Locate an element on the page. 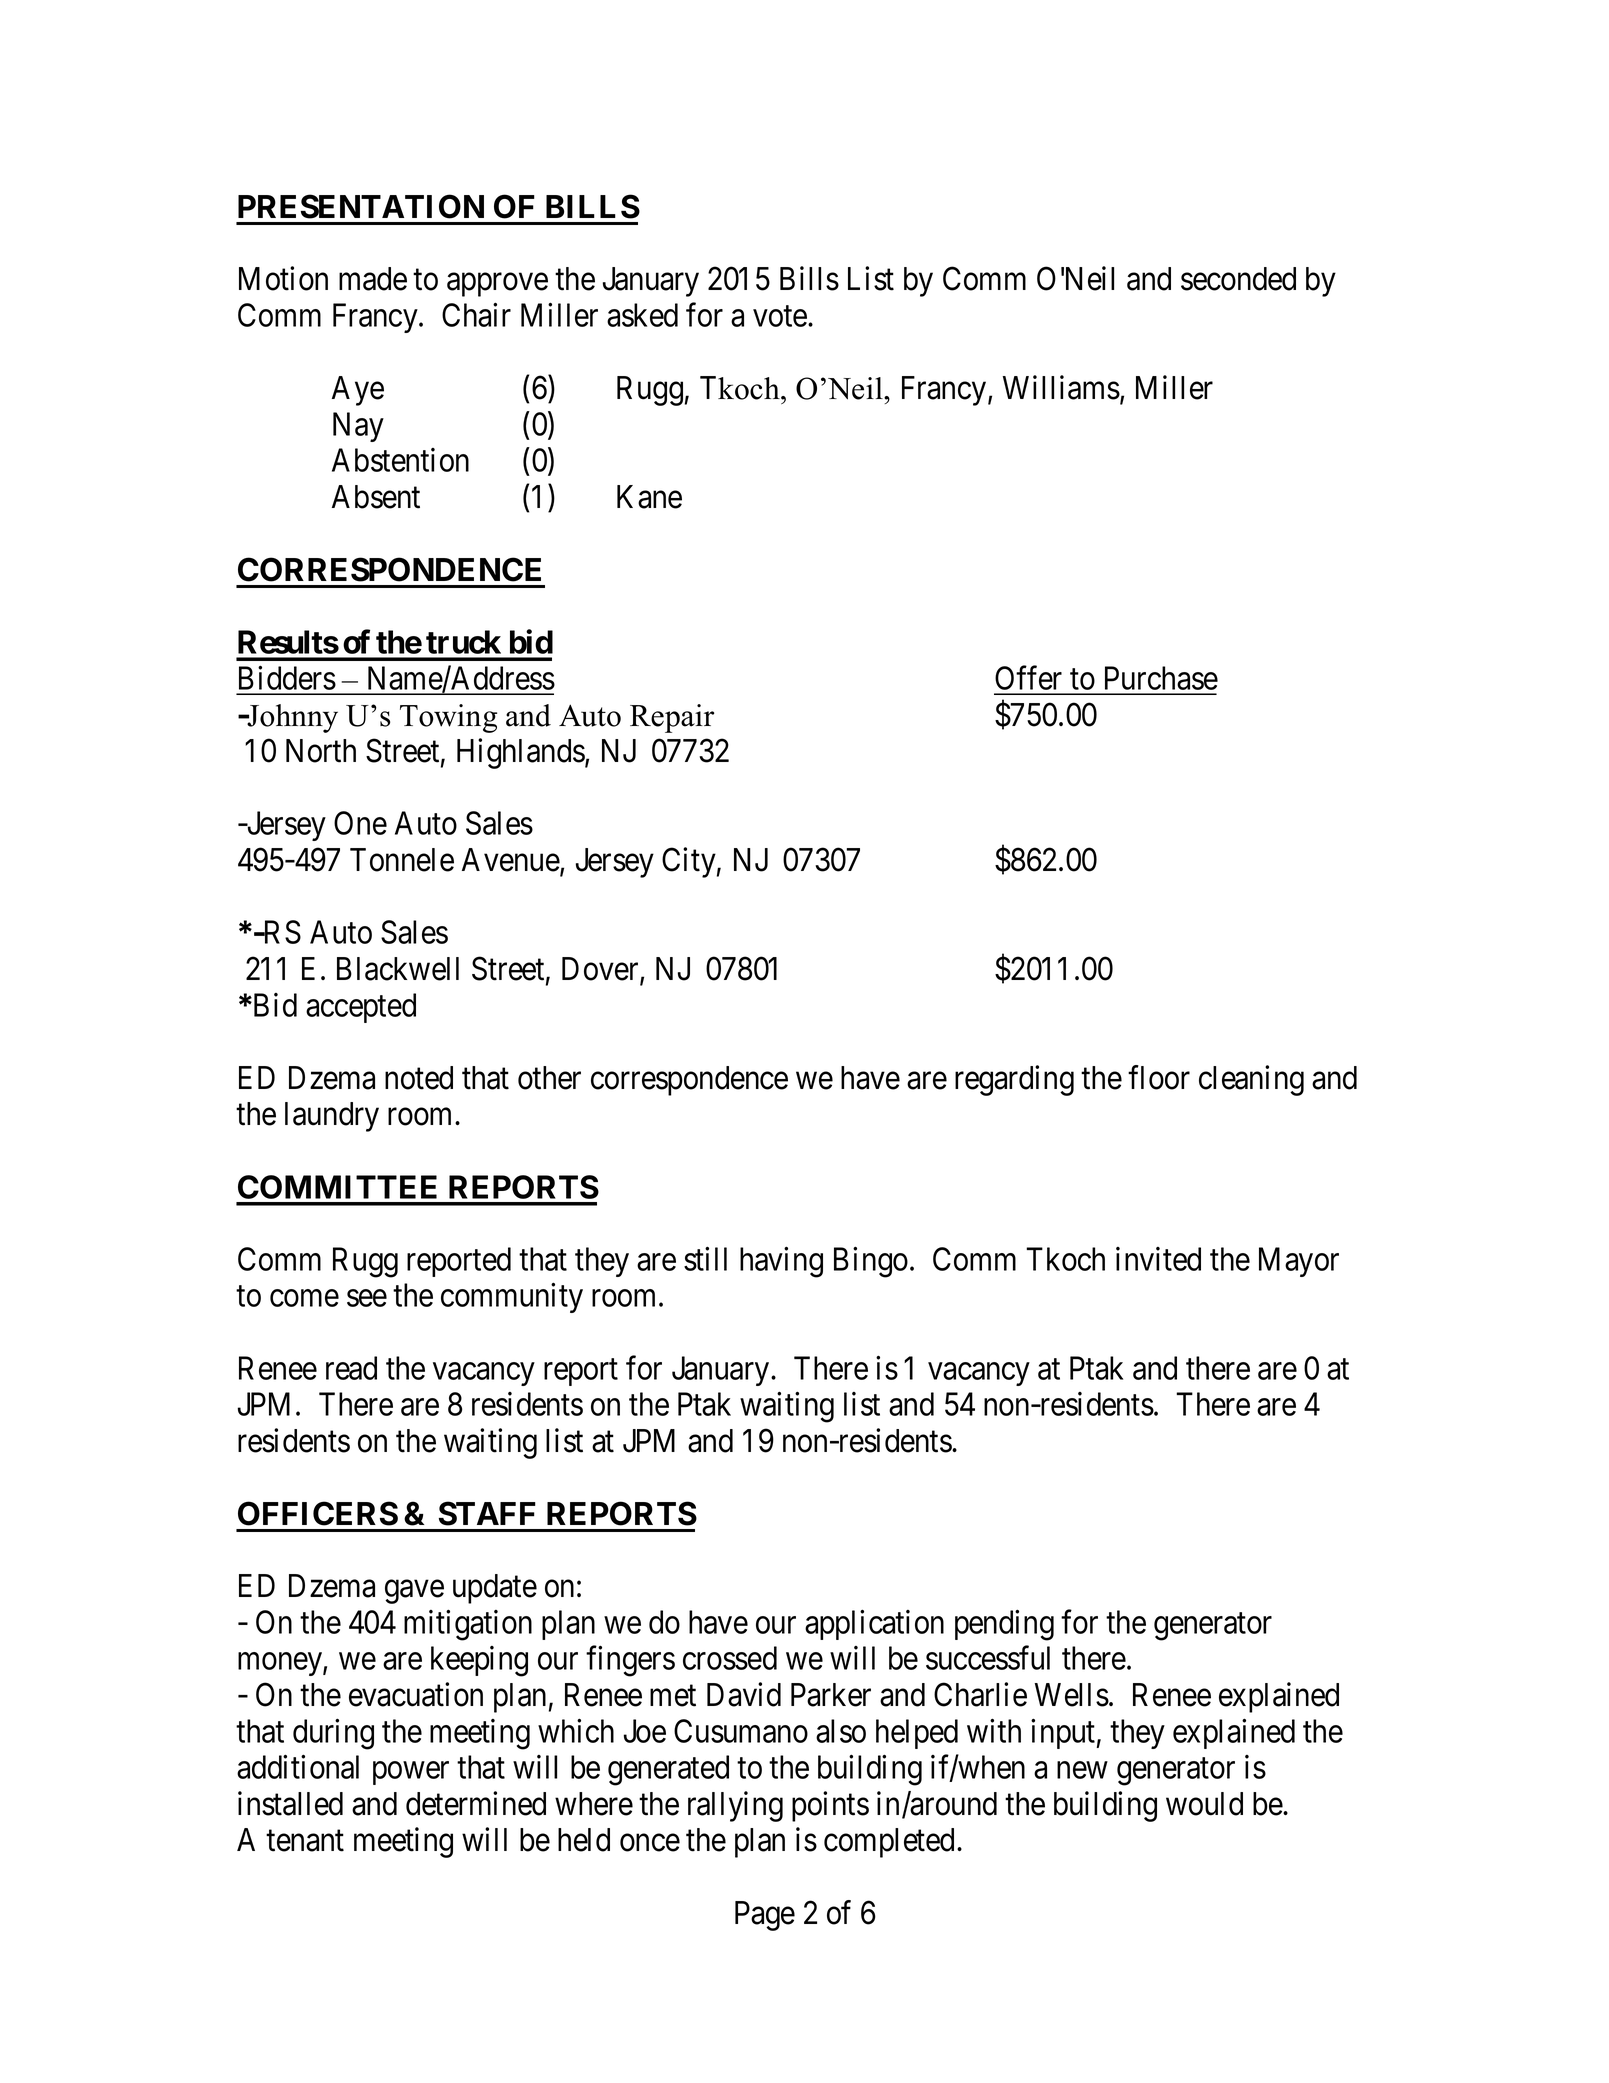  STAFF is located at coordinates (487, 1513).
